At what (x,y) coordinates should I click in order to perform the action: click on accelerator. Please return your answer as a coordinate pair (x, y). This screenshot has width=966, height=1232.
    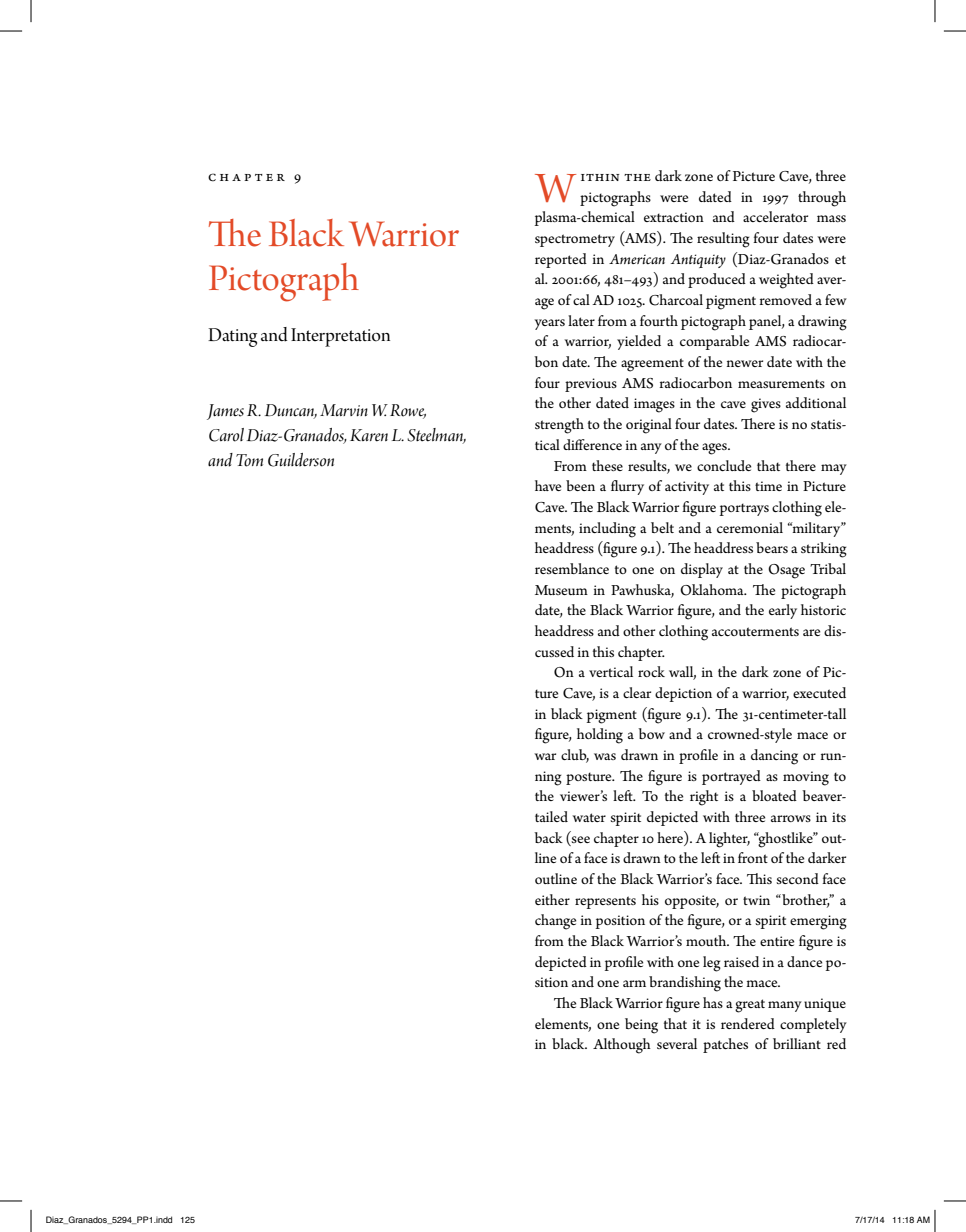
    Looking at the image, I should click on (775, 216).
